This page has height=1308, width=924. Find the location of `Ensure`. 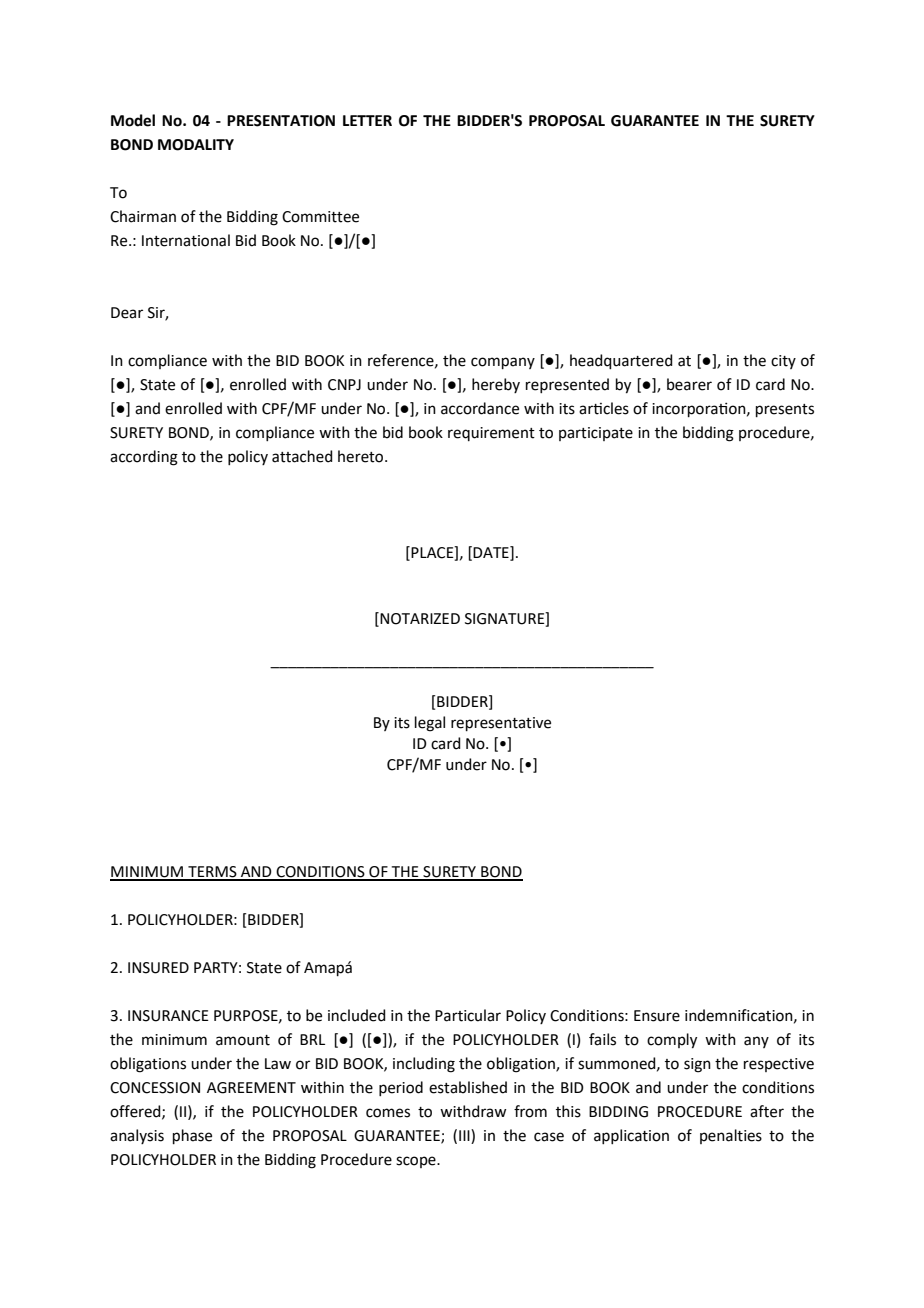

Ensure is located at coordinates (657, 1016).
